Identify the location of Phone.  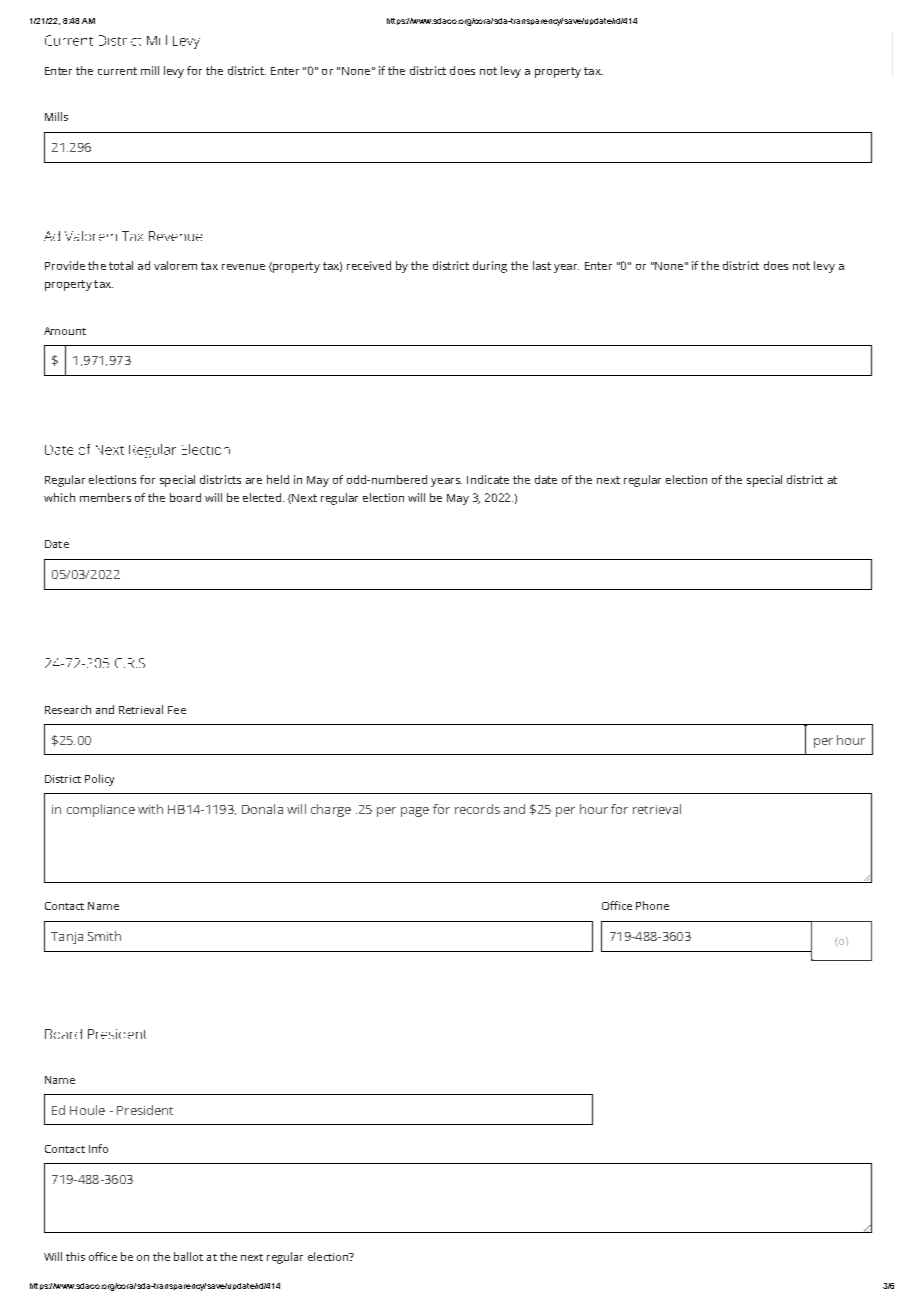
(652, 905).
